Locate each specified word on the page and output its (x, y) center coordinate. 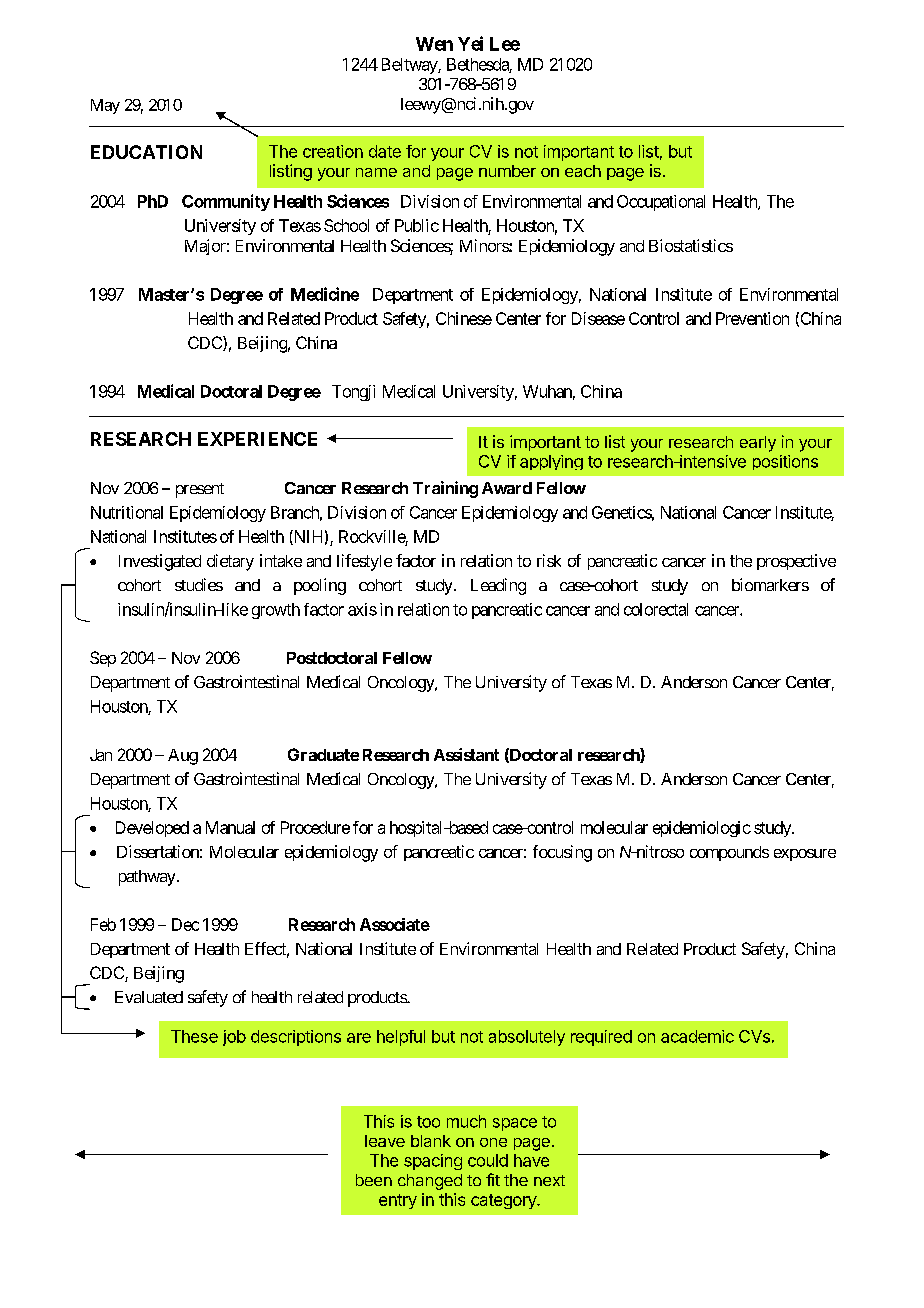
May (105, 106)
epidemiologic (702, 829)
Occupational (661, 203)
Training (445, 489)
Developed (152, 829)
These (194, 1036)
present (200, 490)
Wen (434, 44)
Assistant (466, 754)
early (758, 444)
